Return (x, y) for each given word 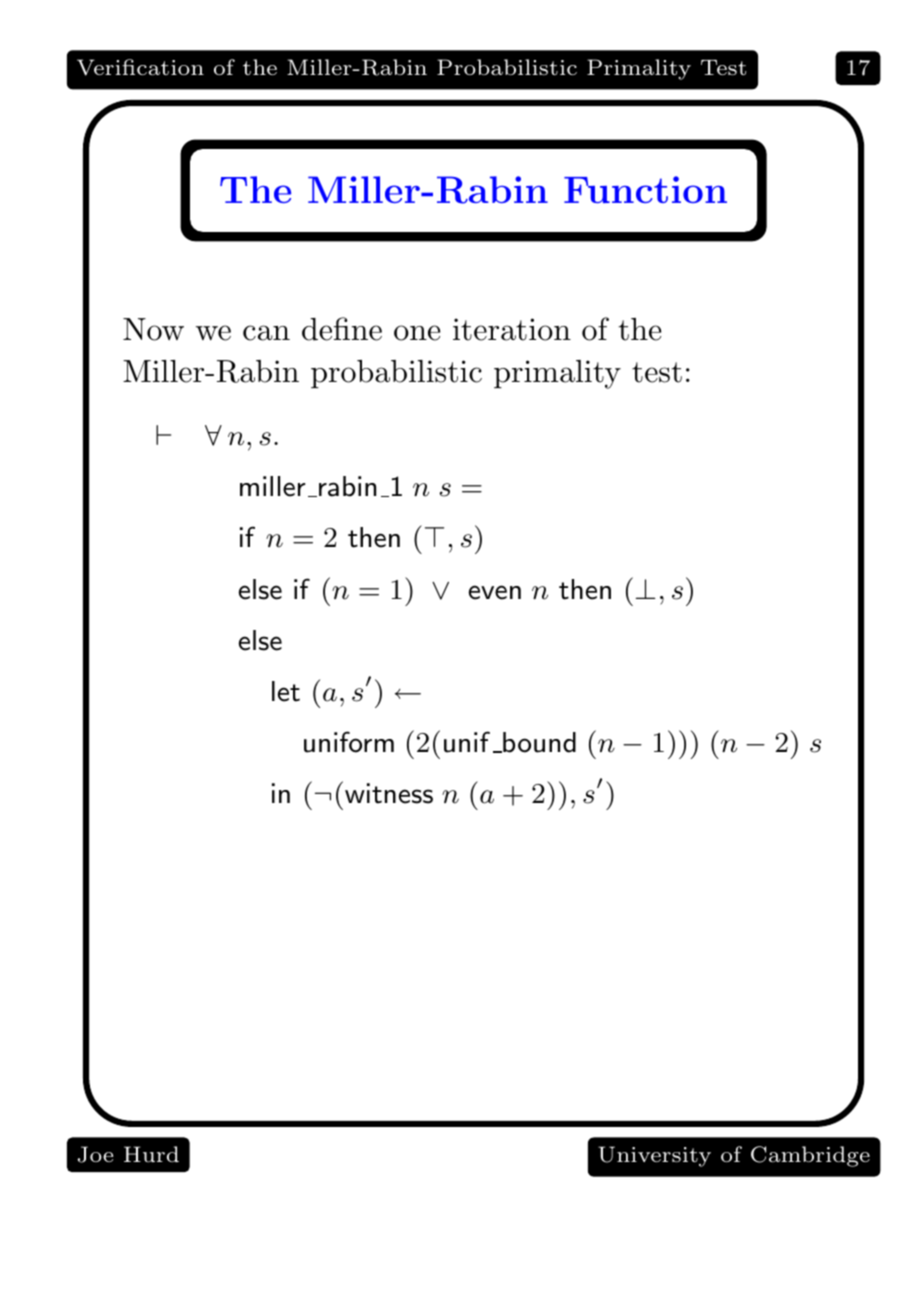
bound (538, 742)
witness (389, 793)
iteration (512, 329)
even (495, 592)
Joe (95, 1154)
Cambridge (810, 1156)
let (286, 691)
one (417, 333)
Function (645, 189)
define (342, 329)
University (654, 1156)
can (266, 333)
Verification (140, 67)
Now (153, 329)
